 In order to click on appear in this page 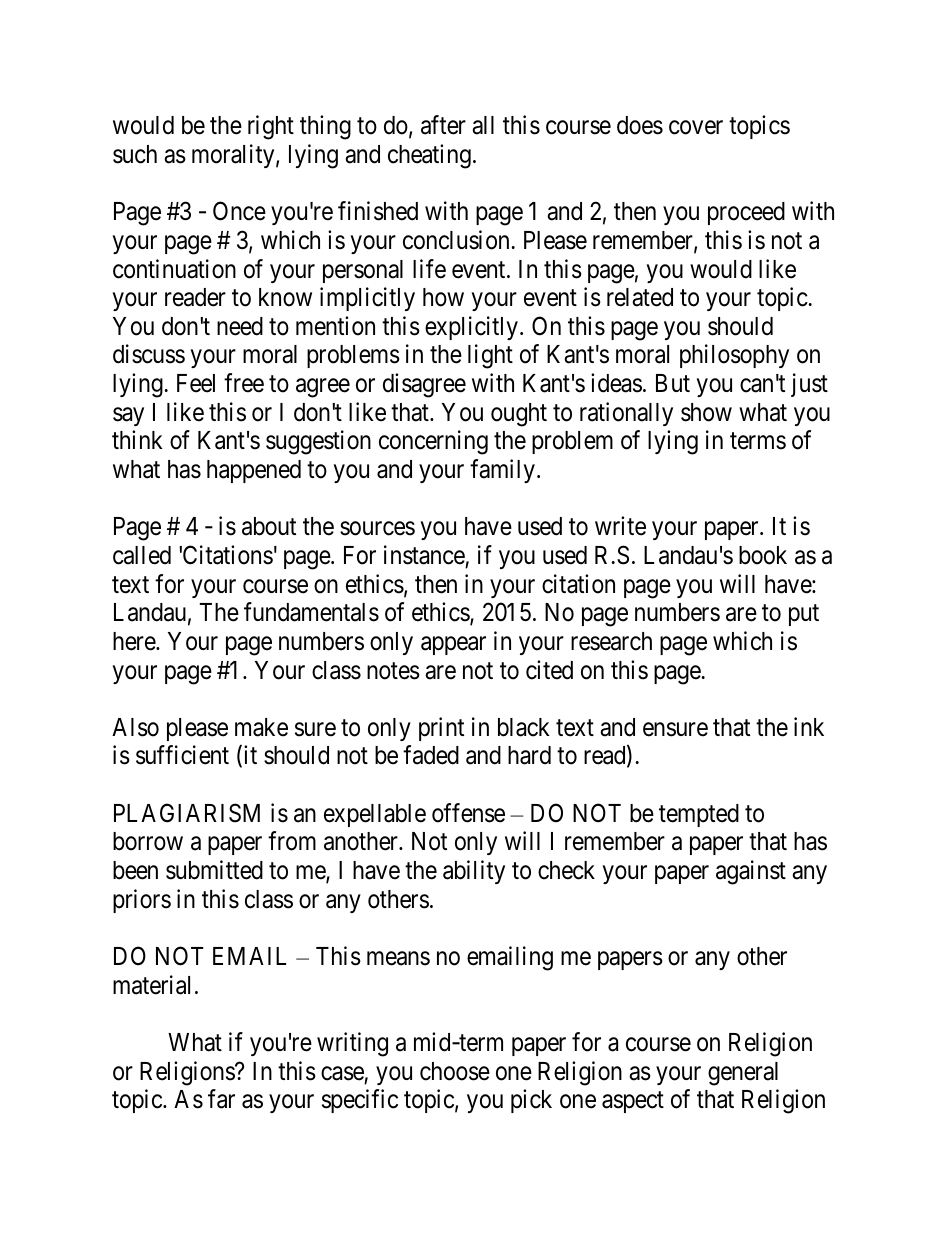, I will do `click(453, 645)`.
